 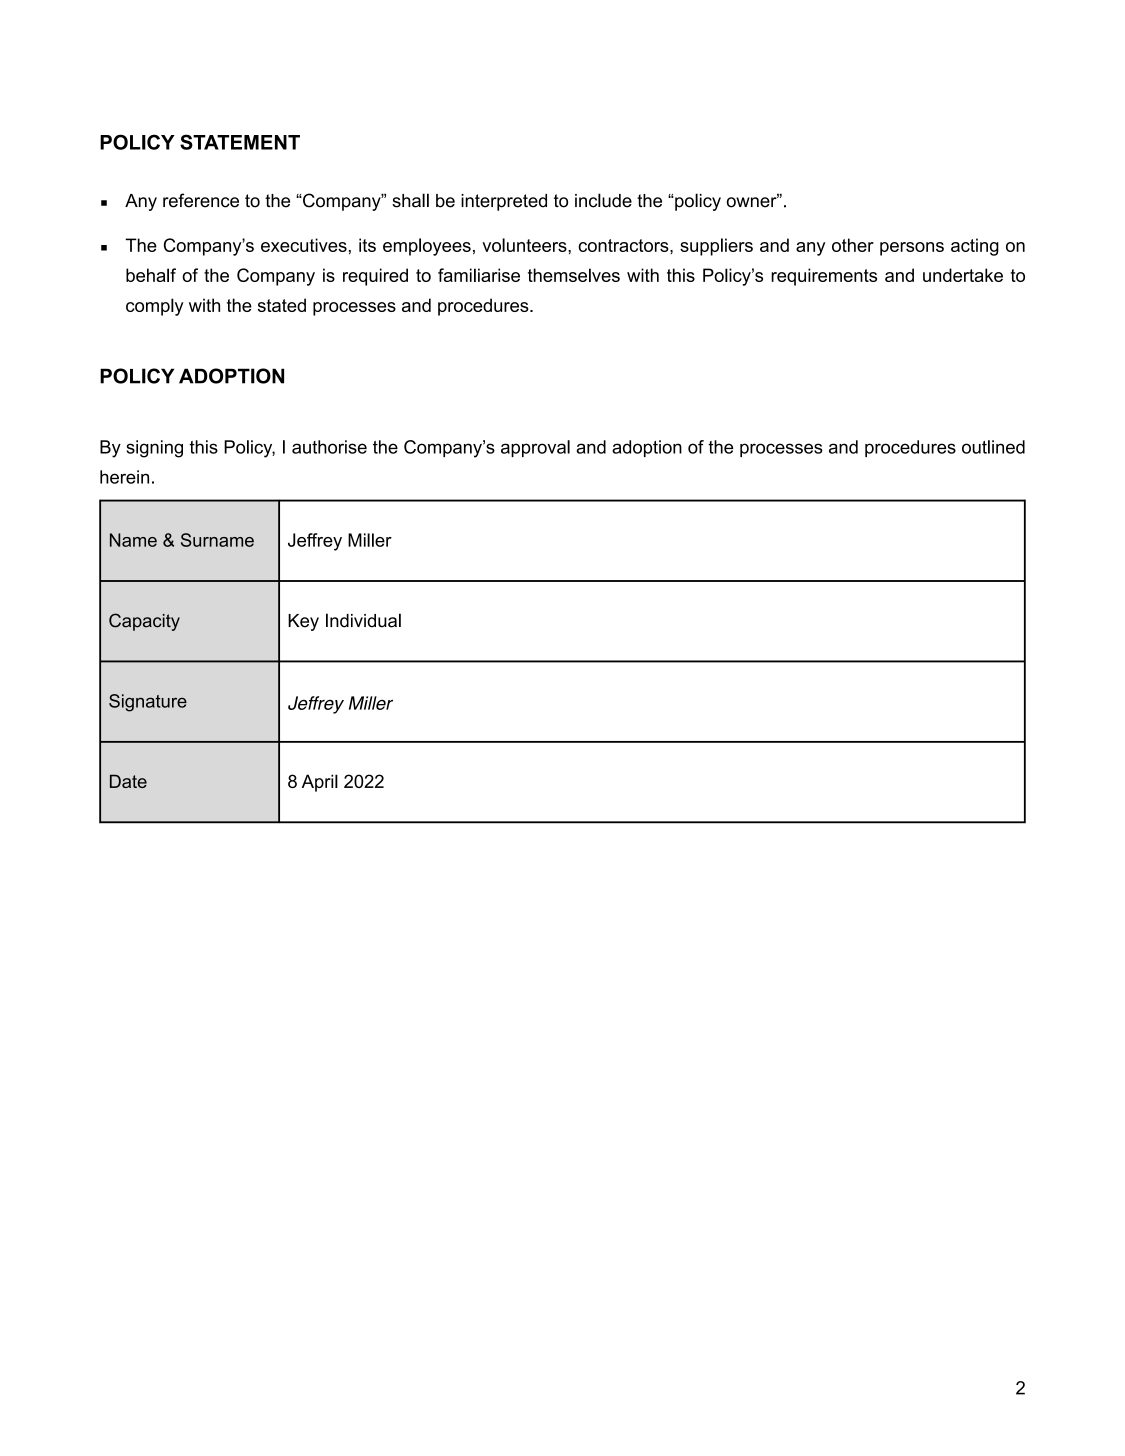 What do you see at coordinates (363, 620) in the screenshot?
I see `Individual` at bounding box center [363, 620].
